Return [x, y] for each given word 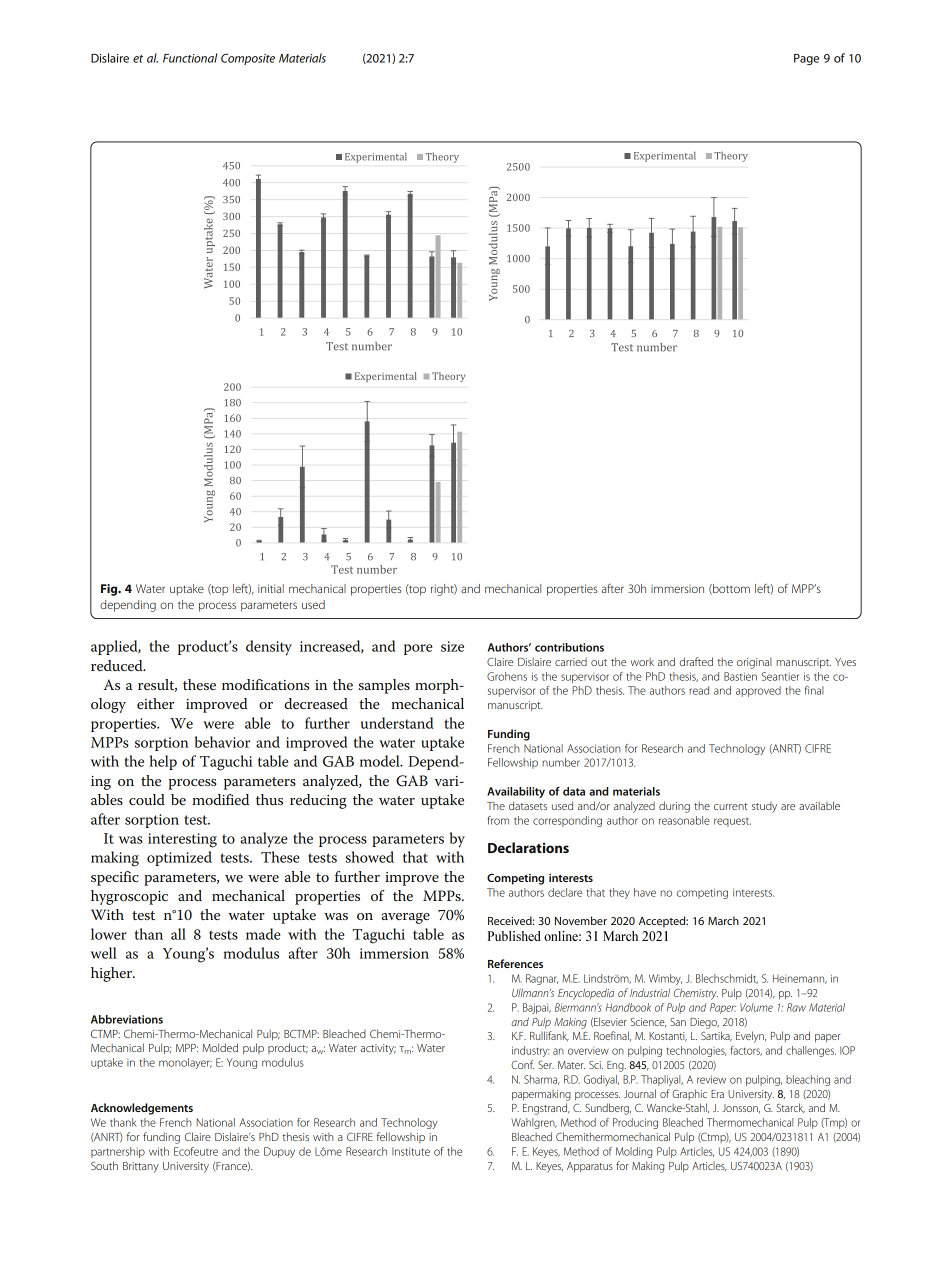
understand [397, 723]
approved [758, 691]
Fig [110, 590]
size [452, 646]
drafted [696, 661]
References [515, 963]
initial [271, 588]
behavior [222, 742]
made [263, 934]
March [723, 920]
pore [418, 649]
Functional [190, 58]
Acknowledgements [142, 1109]
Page [806, 59]
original [754, 663]
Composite [248, 59]
